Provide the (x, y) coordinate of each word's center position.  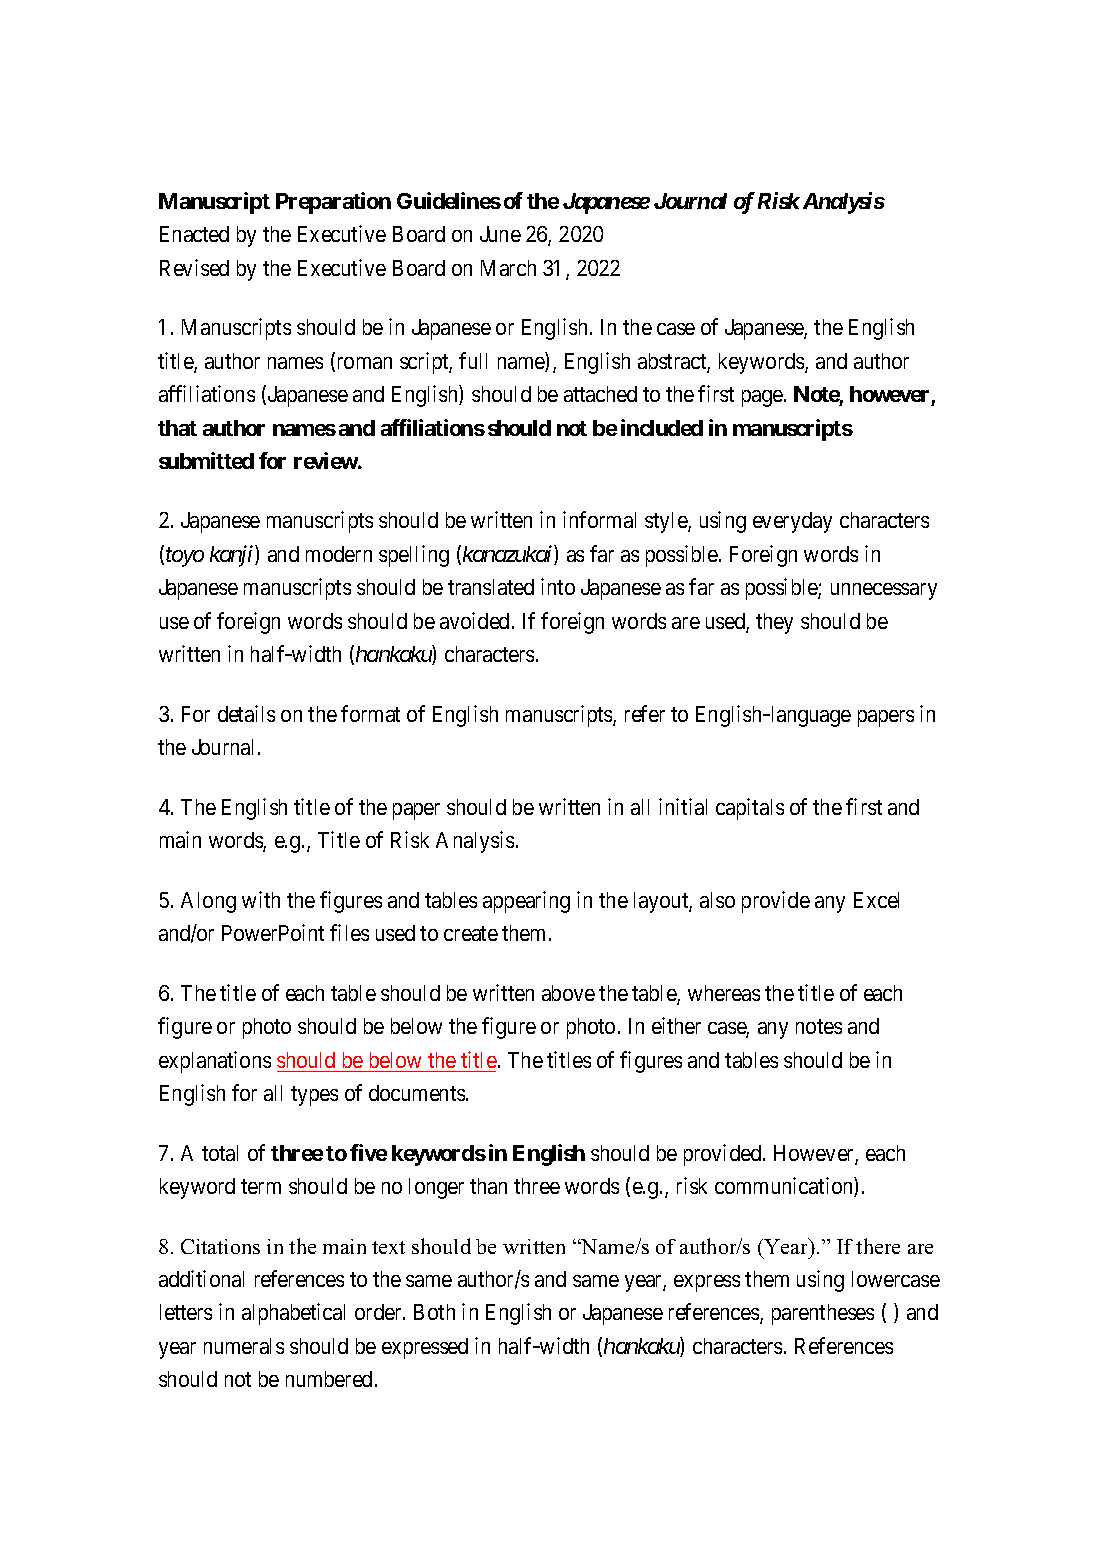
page (763, 398)
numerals (244, 1346)
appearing (526, 902)
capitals (750, 809)
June (500, 234)
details (246, 713)
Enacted (194, 234)
